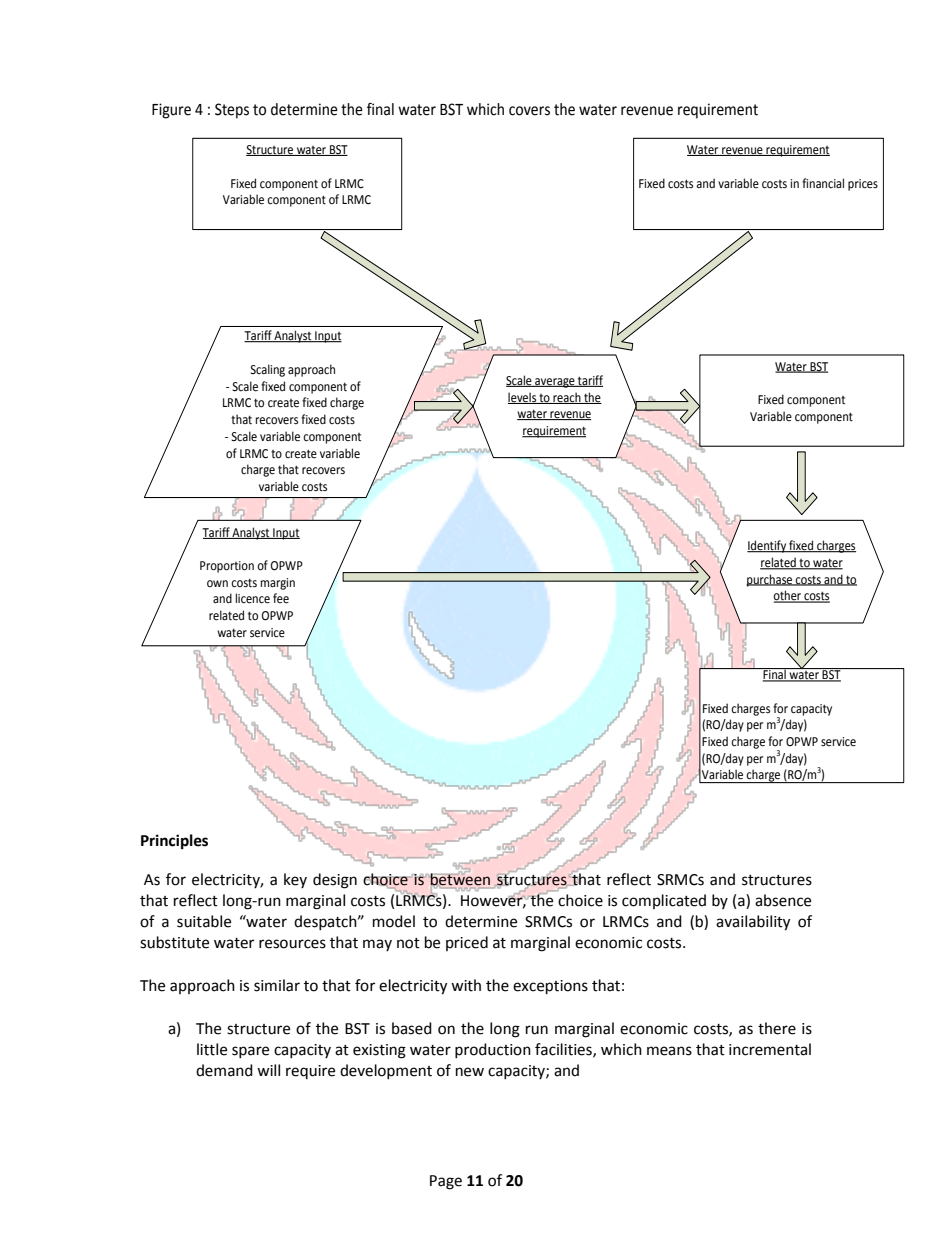 Image resolution: width=952 pixels, height=1233 pixels. Describe the element at coordinates (446, 1182) in the image. I see `Page` at that location.
